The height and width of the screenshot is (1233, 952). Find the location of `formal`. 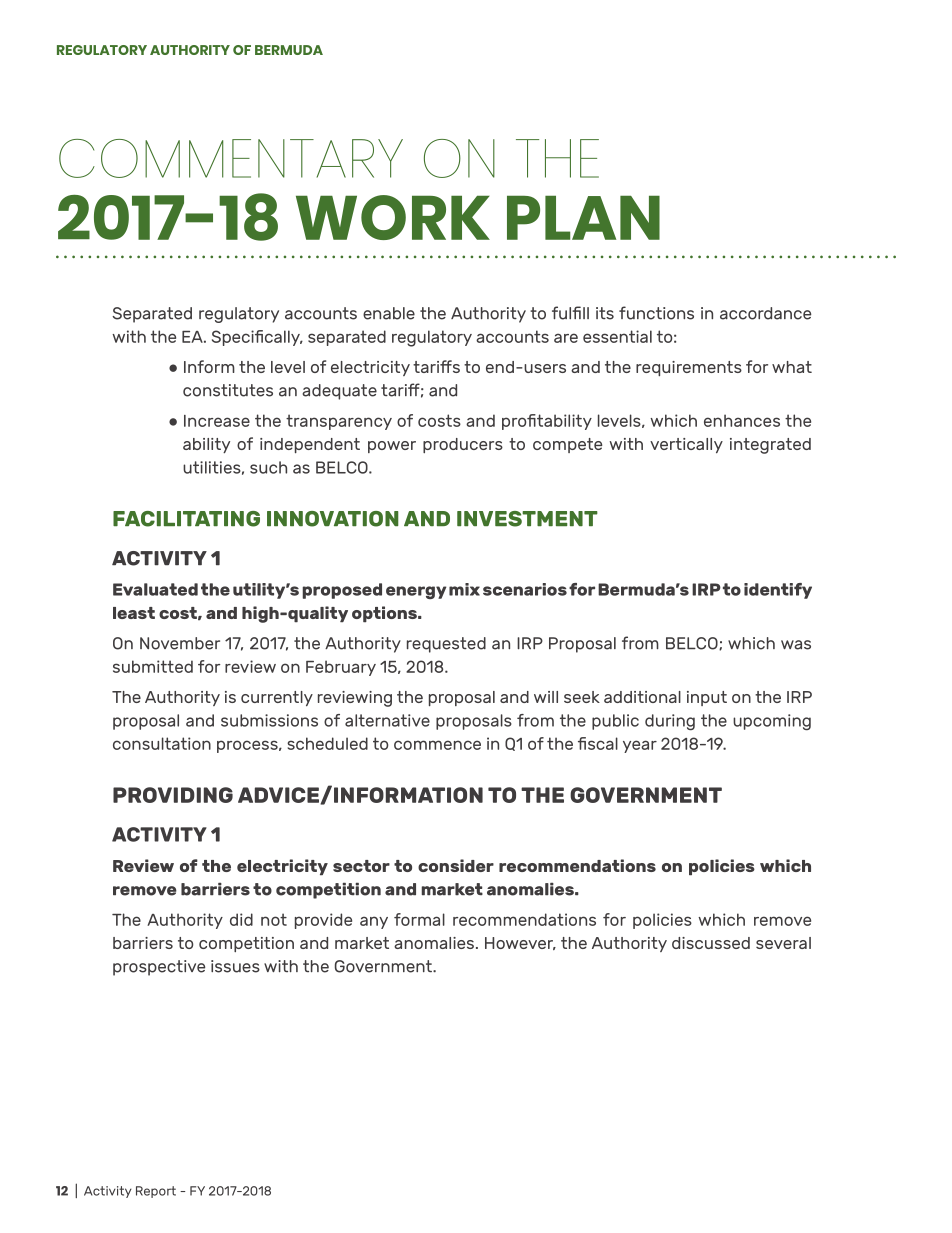

formal is located at coordinates (419, 919).
